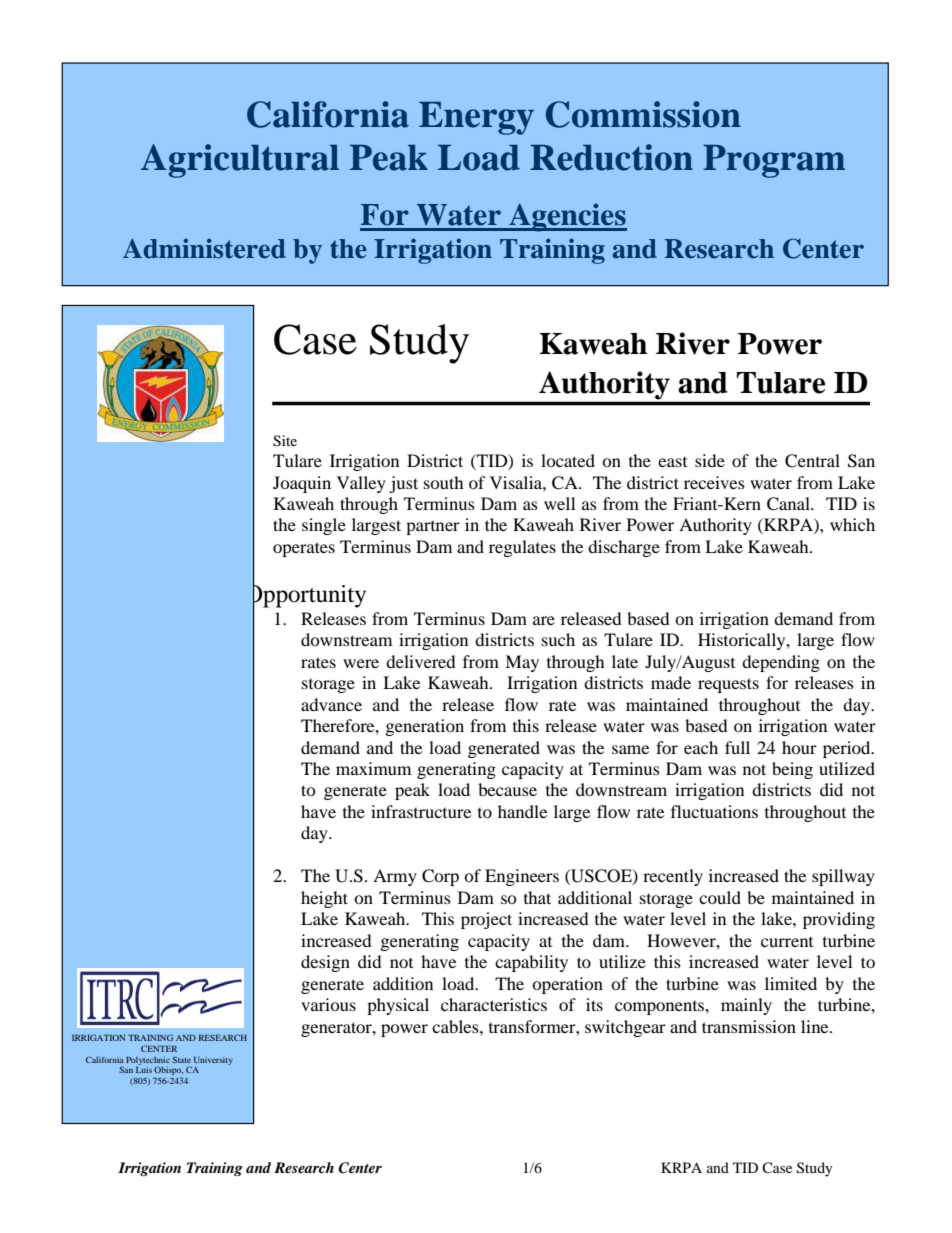  What do you see at coordinates (331, 704) in the screenshot?
I see `advance` at bounding box center [331, 704].
